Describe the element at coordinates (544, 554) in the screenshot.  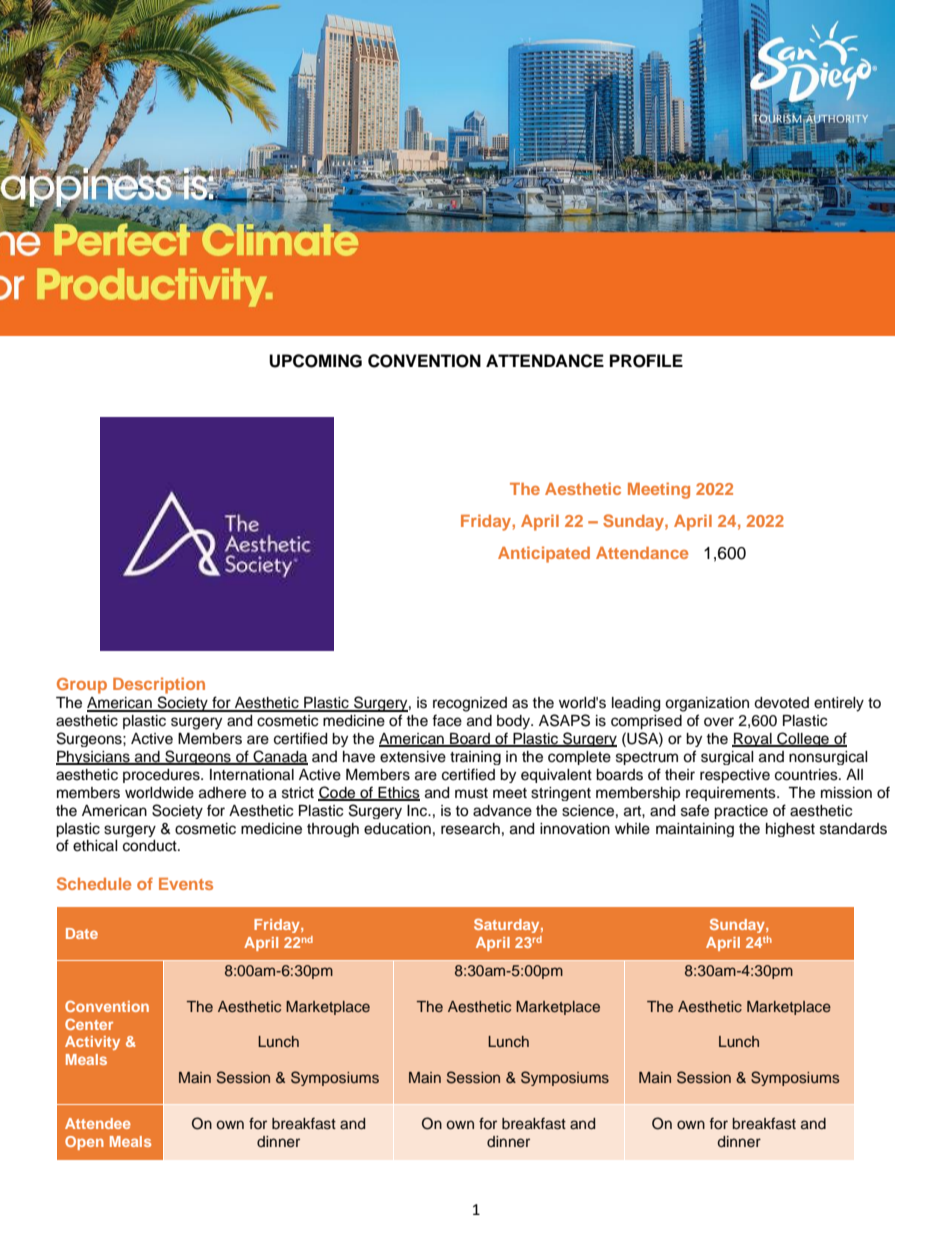
I see `Anticipated` at that location.
